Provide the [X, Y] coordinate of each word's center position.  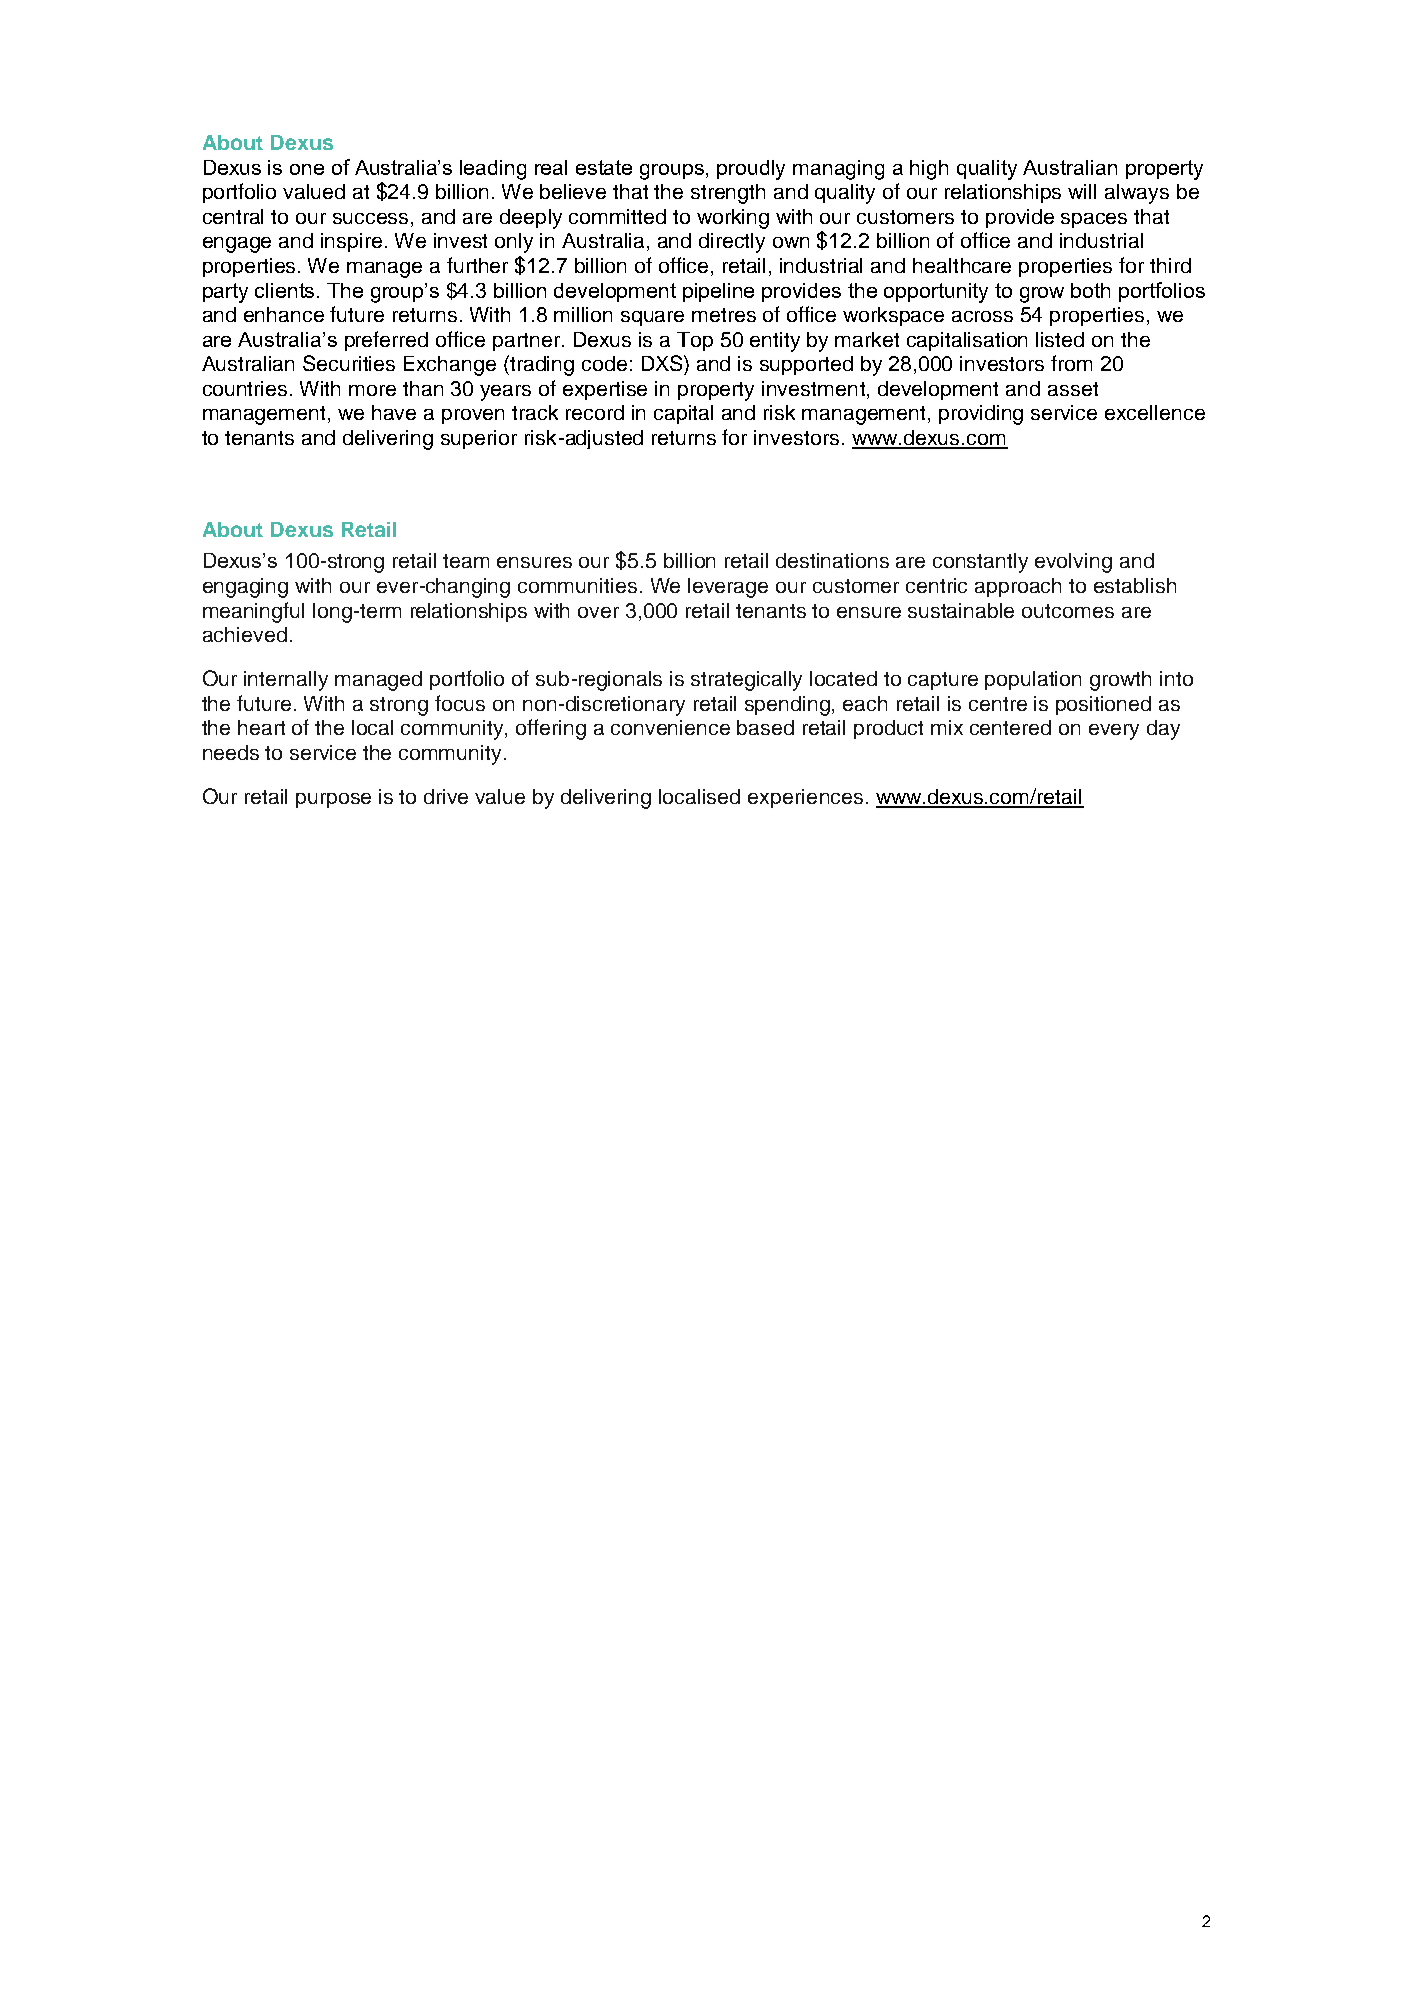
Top [695, 341]
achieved [245, 634]
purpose [333, 800]
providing [981, 415]
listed [1060, 339]
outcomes [1068, 611]
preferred [386, 341]
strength [728, 194]
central [233, 216]
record [595, 412]
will [1082, 191]
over [598, 612]
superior [479, 439]
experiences [805, 798]
